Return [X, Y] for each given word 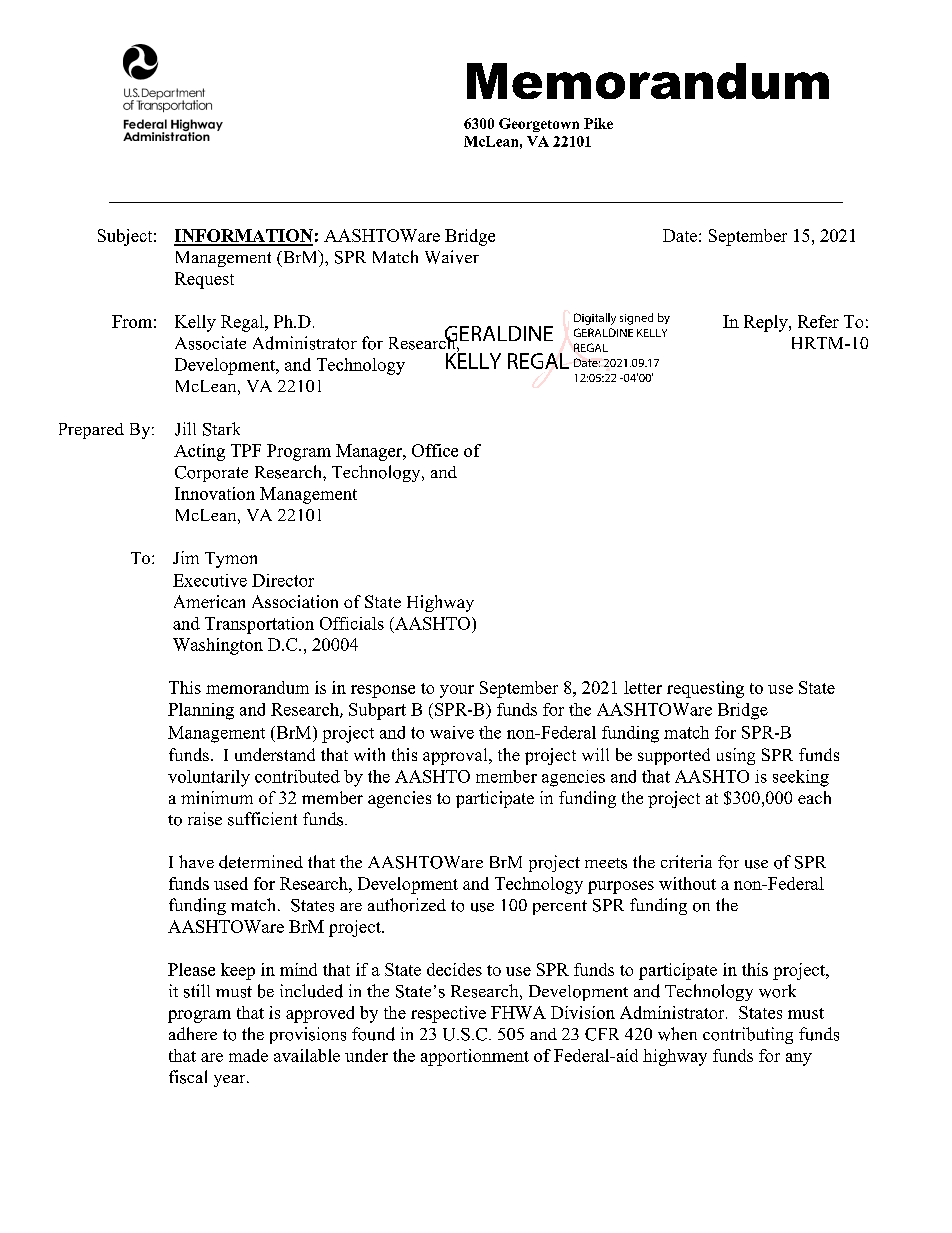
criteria [686, 861]
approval [456, 756]
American [209, 601]
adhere [193, 1033]
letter [643, 687]
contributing [748, 1035]
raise [205, 819]
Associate [210, 343]
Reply [767, 323]
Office [435, 450]
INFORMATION [243, 237]
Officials [352, 623]
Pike [598, 123]
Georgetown [539, 125]
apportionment [475, 1057]
